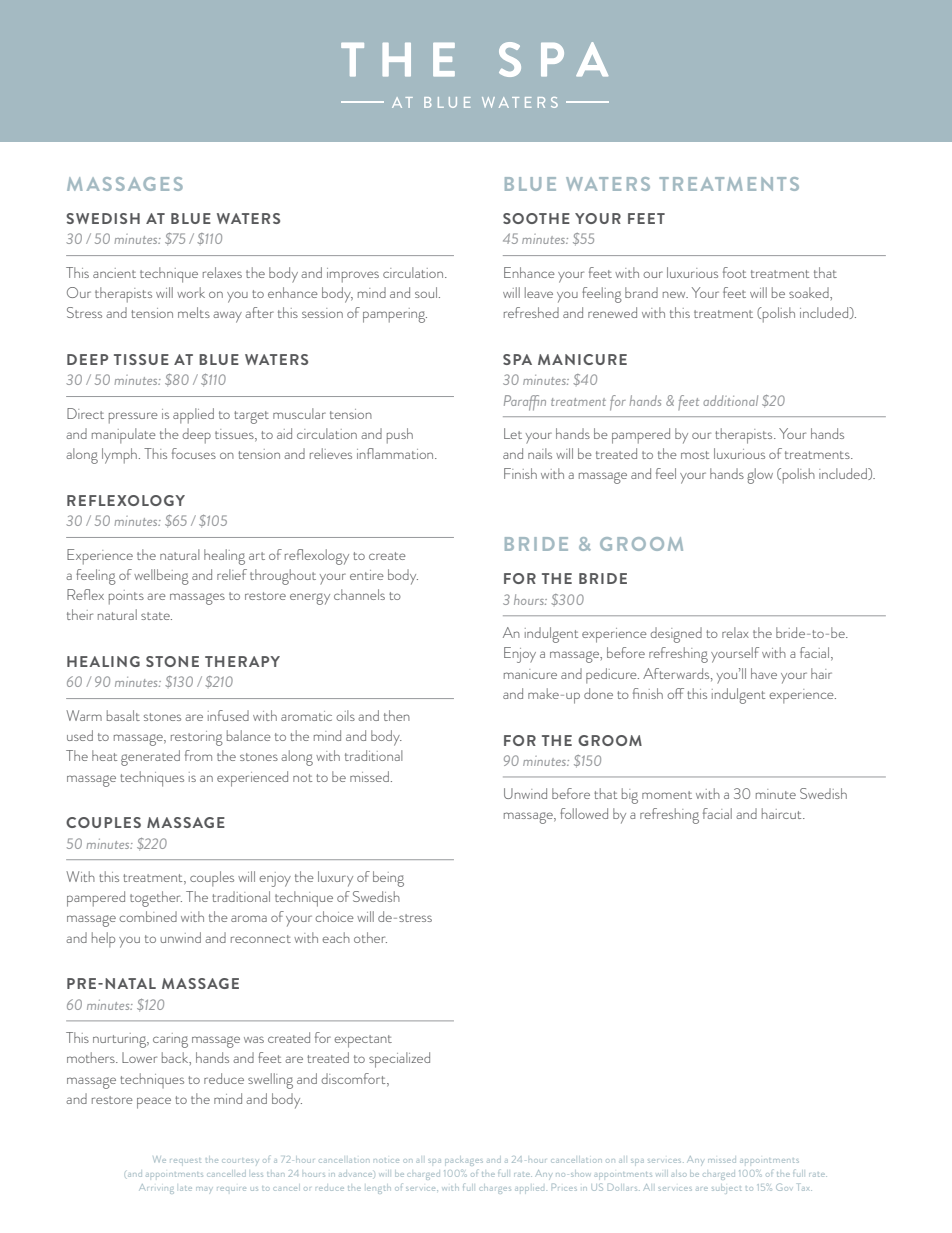 The image size is (952, 1233). I want to click on foot, so click(734, 272).
